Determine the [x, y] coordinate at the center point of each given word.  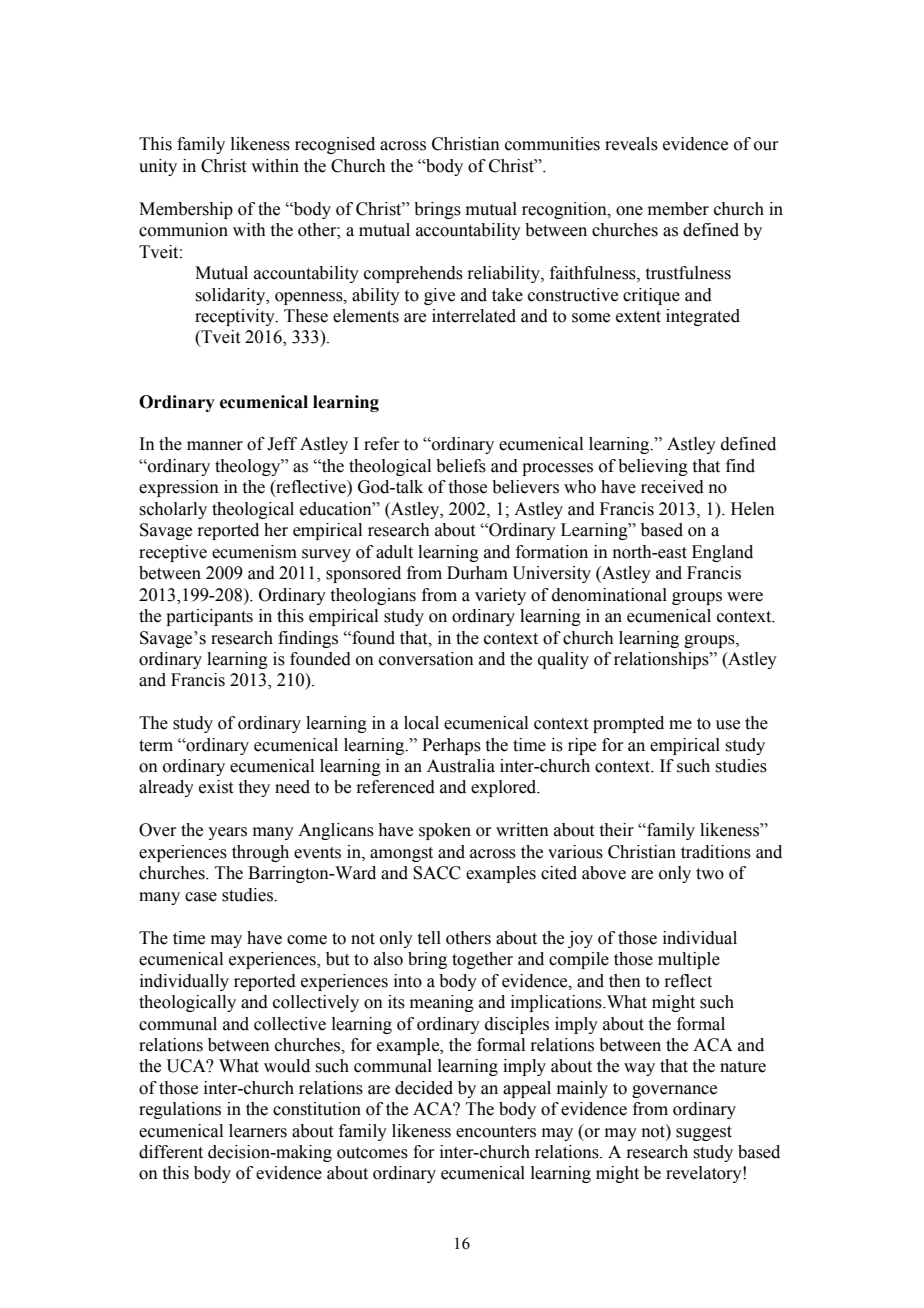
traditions [716, 852]
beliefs [461, 466]
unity [158, 167]
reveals [631, 144]
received [672, 487]
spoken [445, 831]
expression [179, 488]
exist [216, 787]
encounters [496, 1132]
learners [258, 1131]
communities [552, 144]
